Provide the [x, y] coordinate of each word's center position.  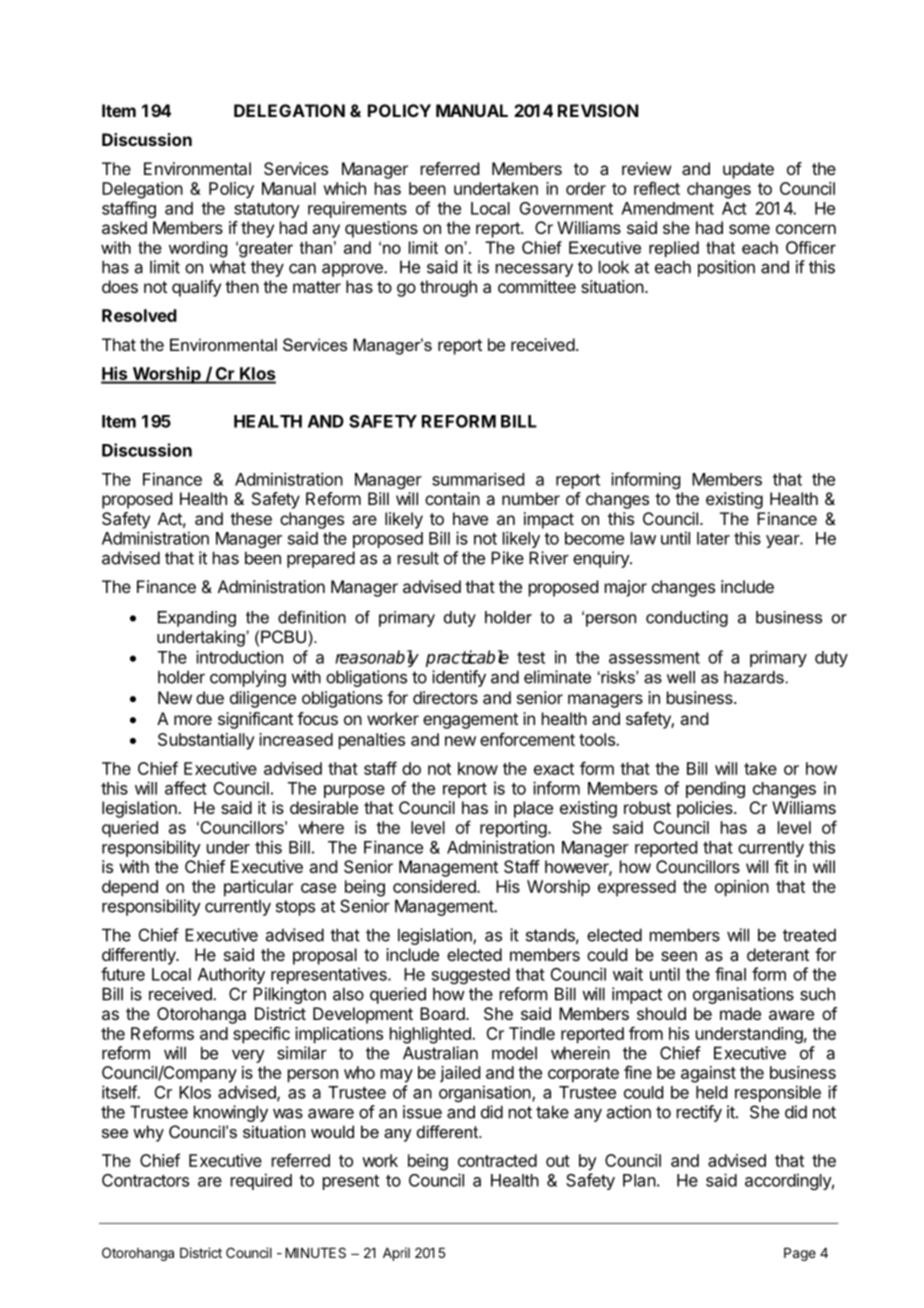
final [730, 974]
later [713, 538]
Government [566, 208]
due [210, 697]
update [748, 170]
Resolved [139, 315]
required [261, 1181]
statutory [267, 210]
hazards [754, 677]
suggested [471, 976]
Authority [231, 975]
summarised [478, 479]
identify [459, 678]
